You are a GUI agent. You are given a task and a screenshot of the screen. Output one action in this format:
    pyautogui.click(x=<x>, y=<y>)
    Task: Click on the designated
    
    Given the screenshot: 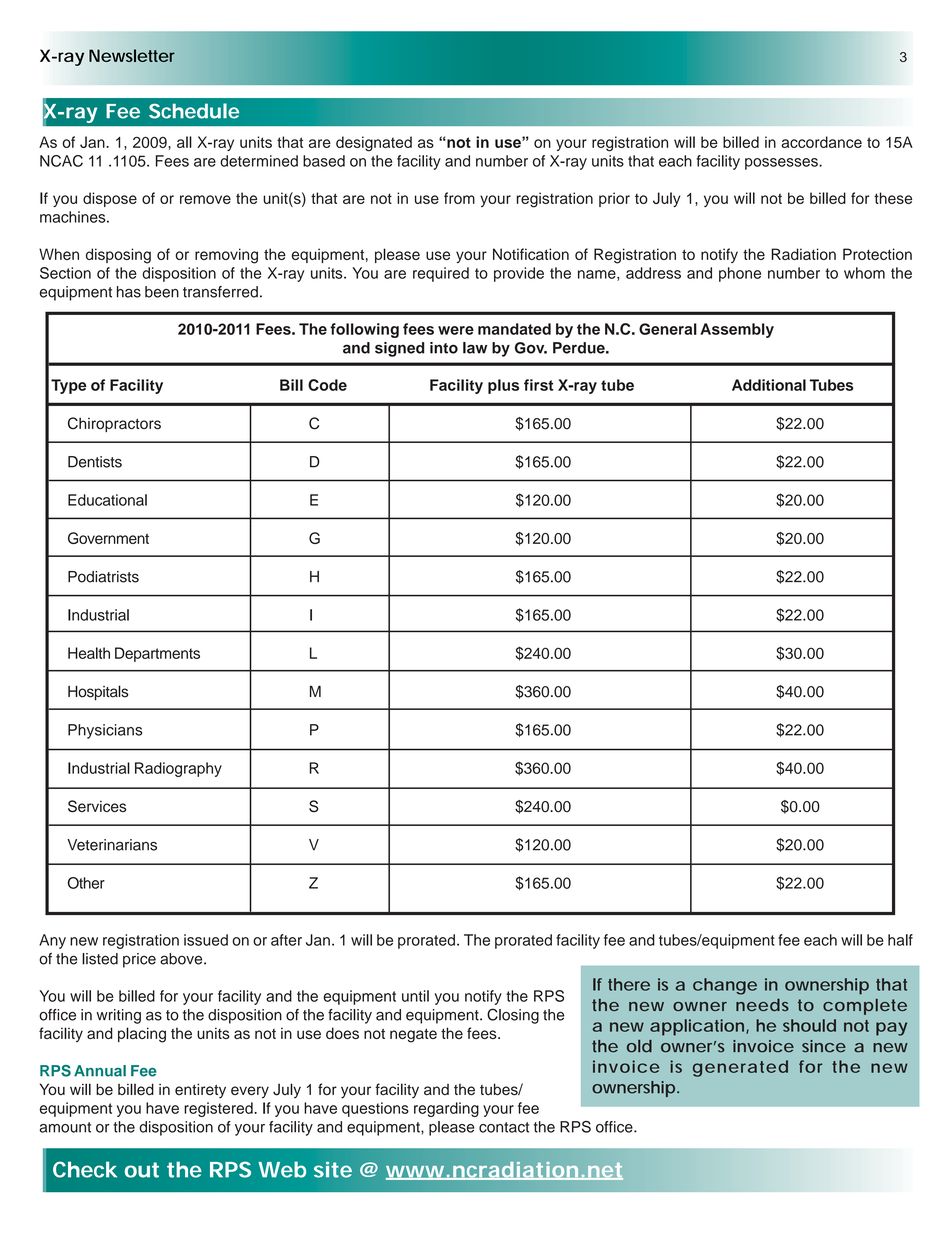 What is the action you would take?
    pyautogui.click(x=374, y=144)
